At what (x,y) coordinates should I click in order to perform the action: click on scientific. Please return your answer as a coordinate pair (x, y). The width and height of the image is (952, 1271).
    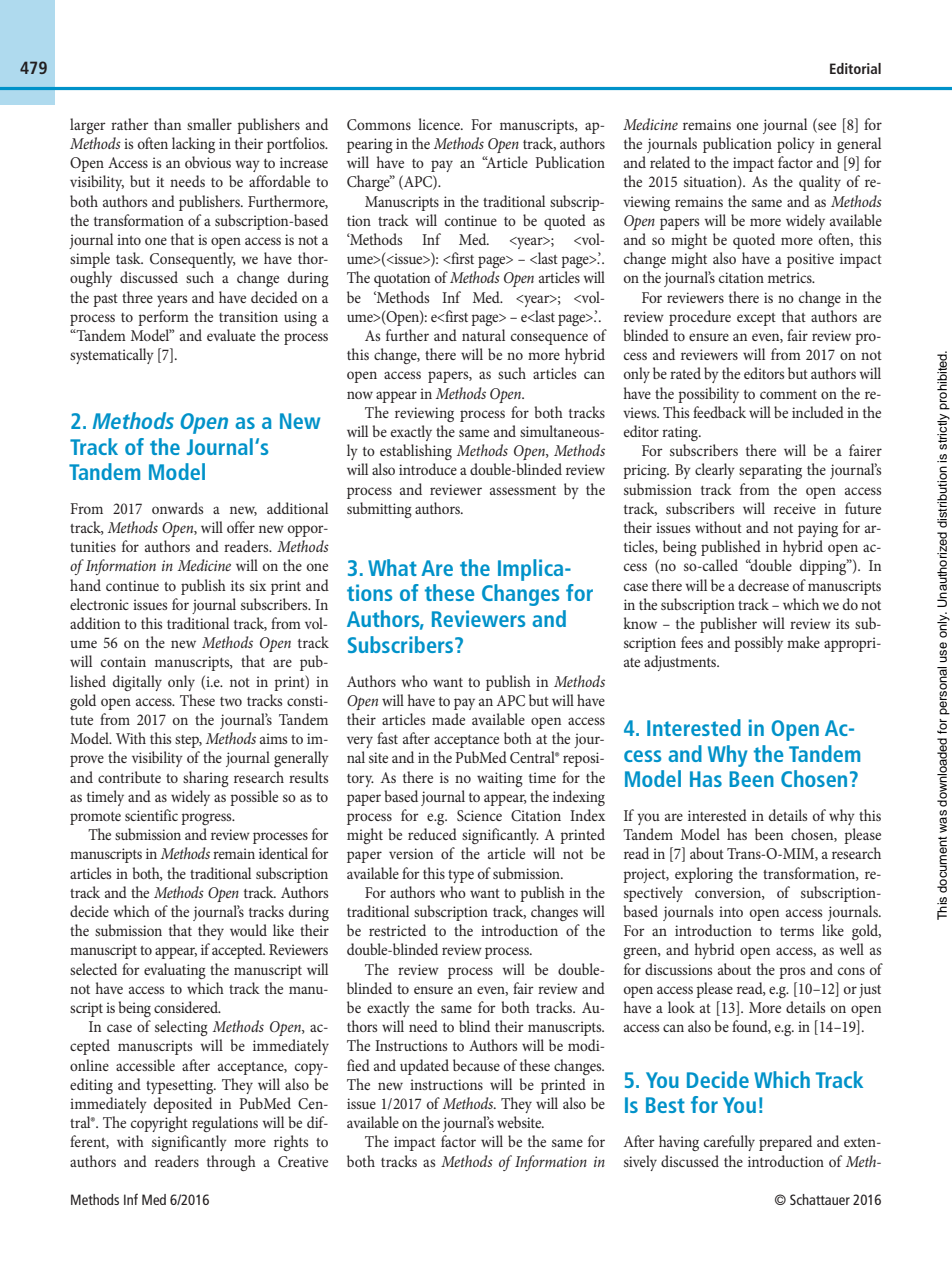
    Looking at the image, I should click on (151, 815).
